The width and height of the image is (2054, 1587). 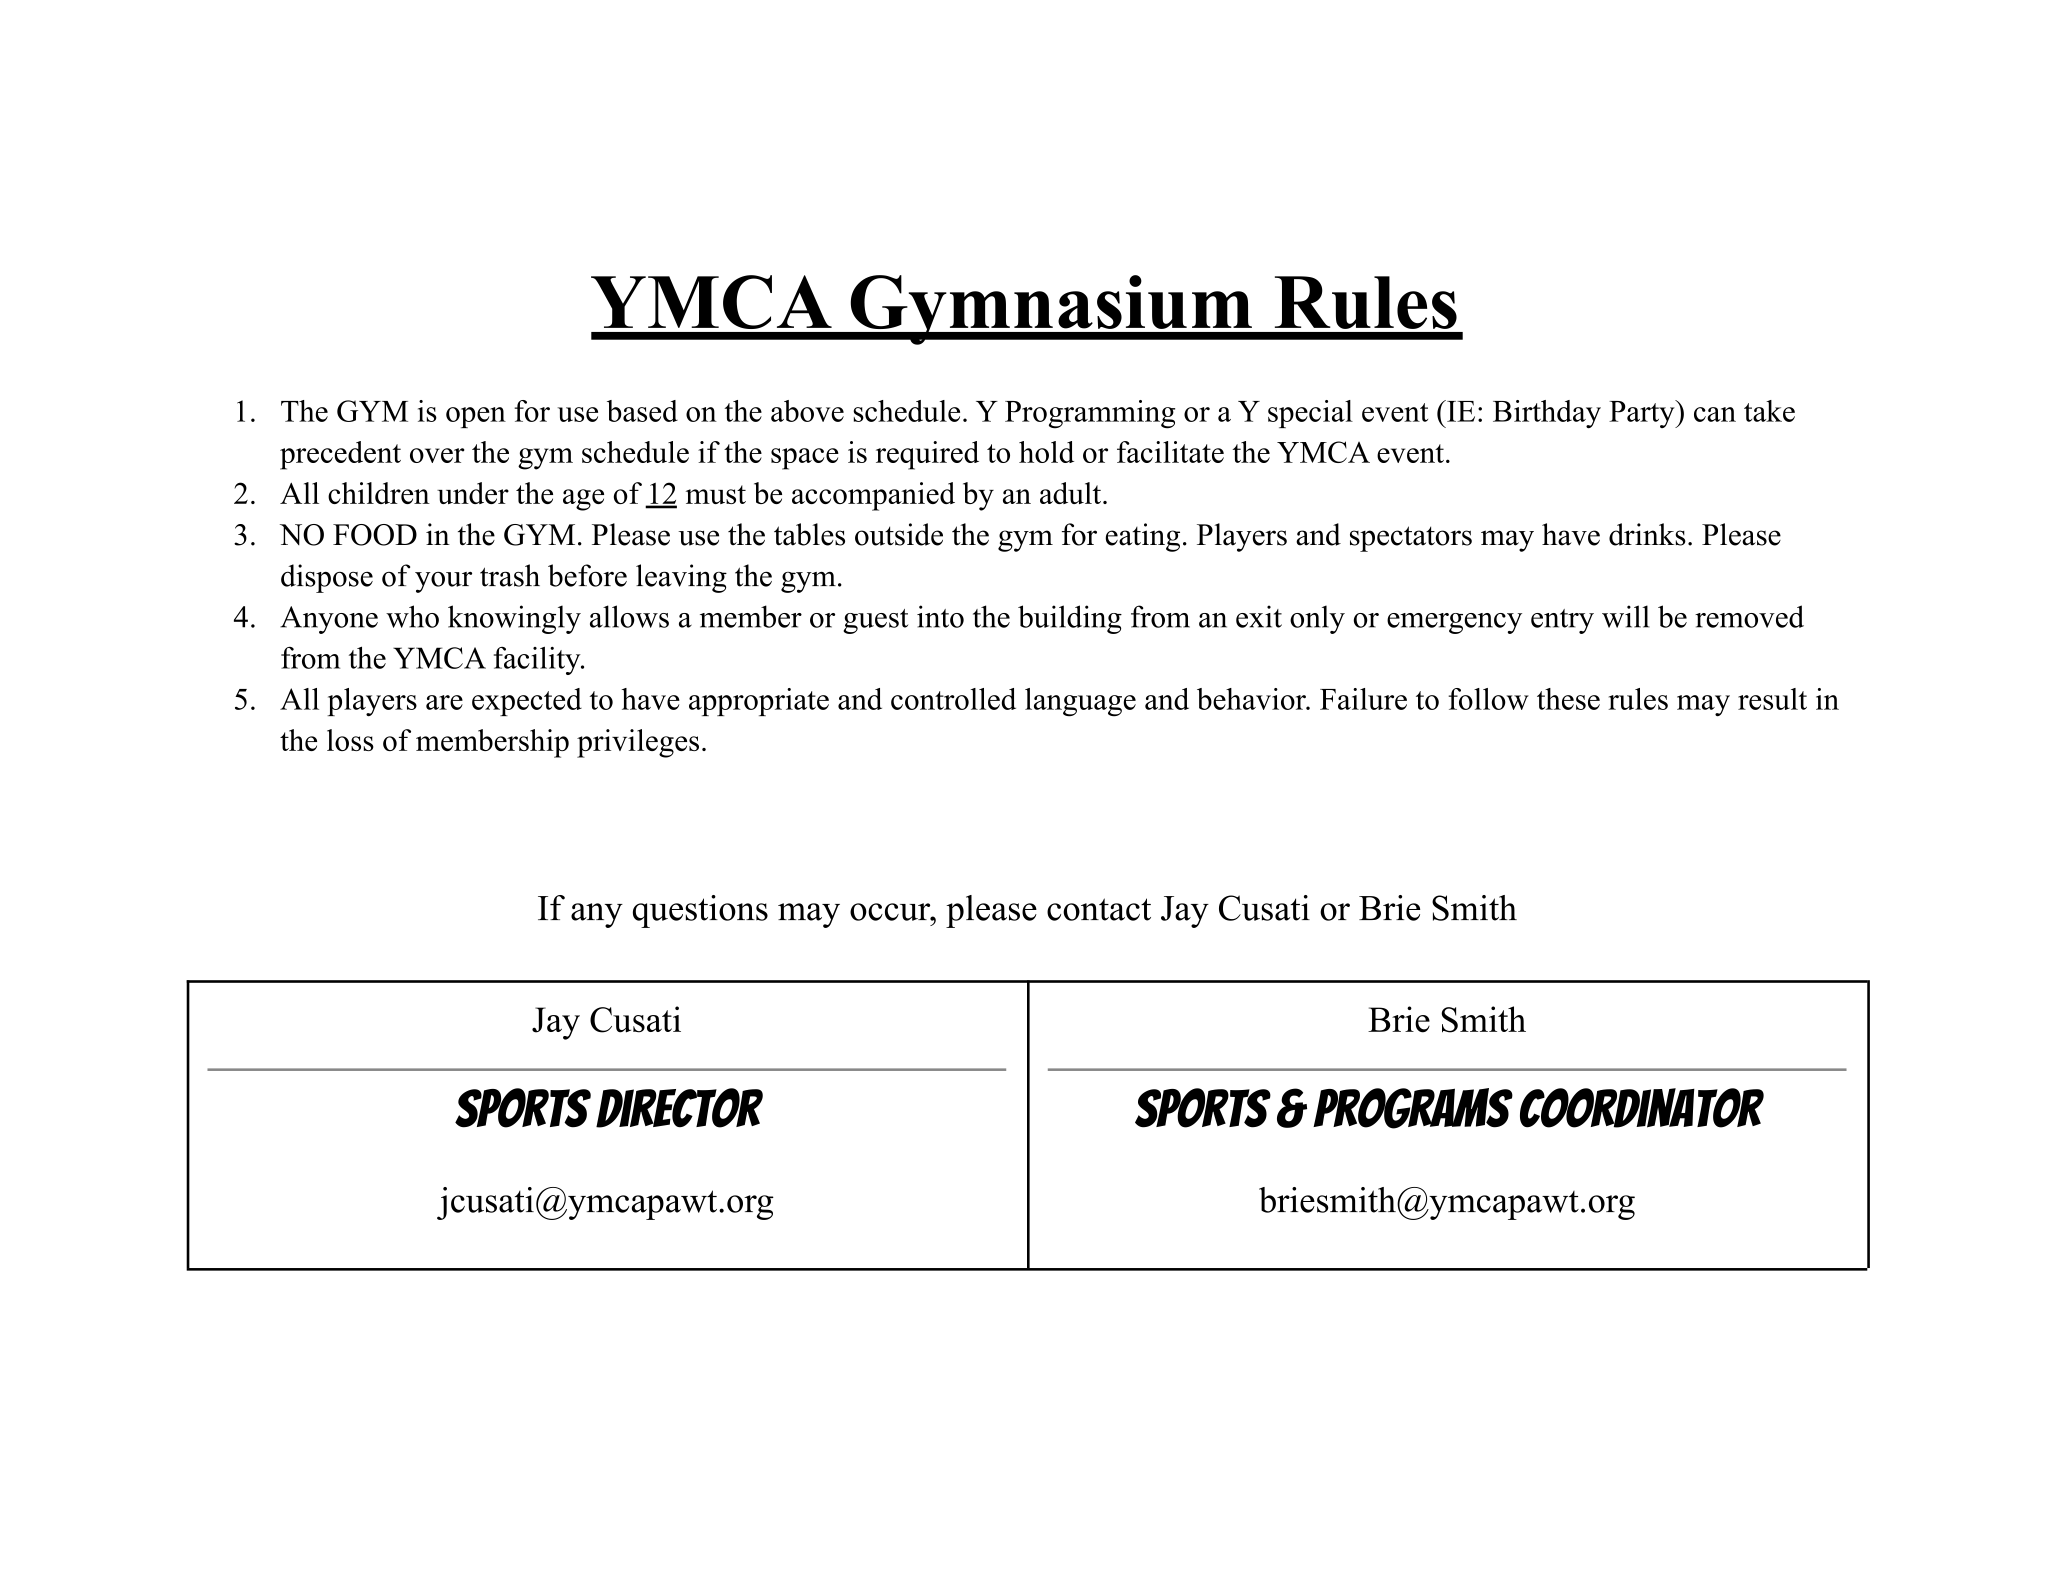 What do you see at coordinates (1647, 534) in the image?
I see `drinks` at bounding box center [1647, 534].
